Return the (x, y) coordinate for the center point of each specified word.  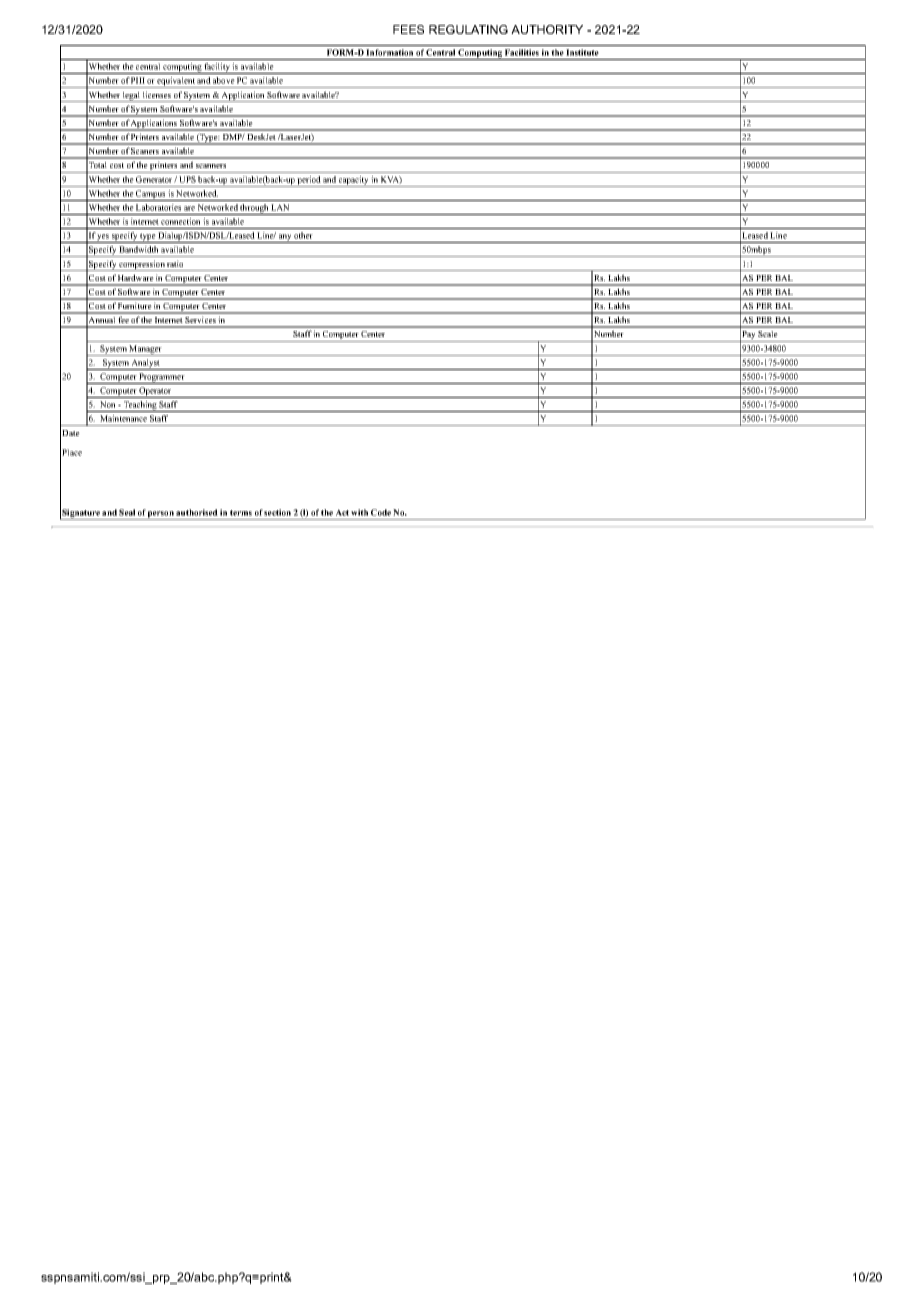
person (161, 515)
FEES (408, 29)
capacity (354, 181)
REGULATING (468, 29)
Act (342, 512)
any (285, 238)
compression (142, 265)
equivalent (176, 82)
